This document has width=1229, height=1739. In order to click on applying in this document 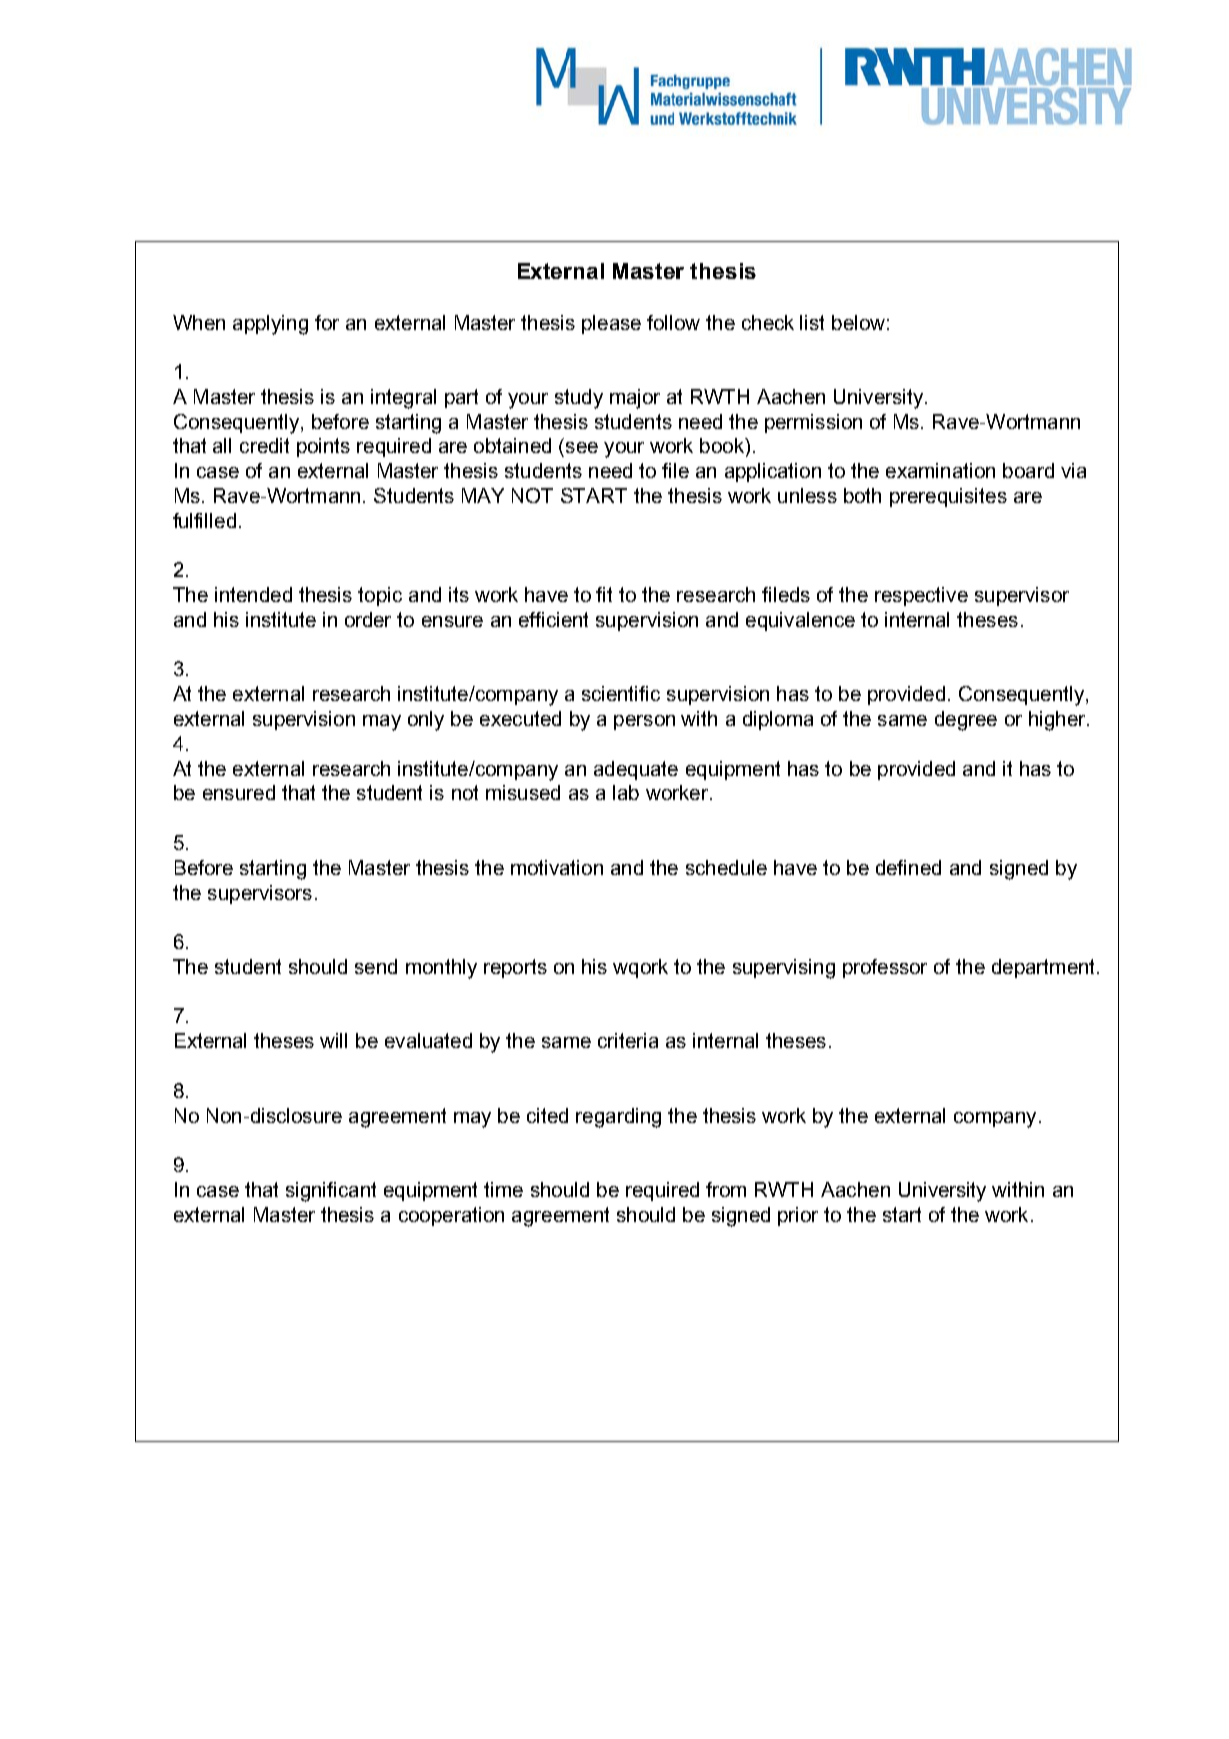, I will do `click(270, 325)`.
